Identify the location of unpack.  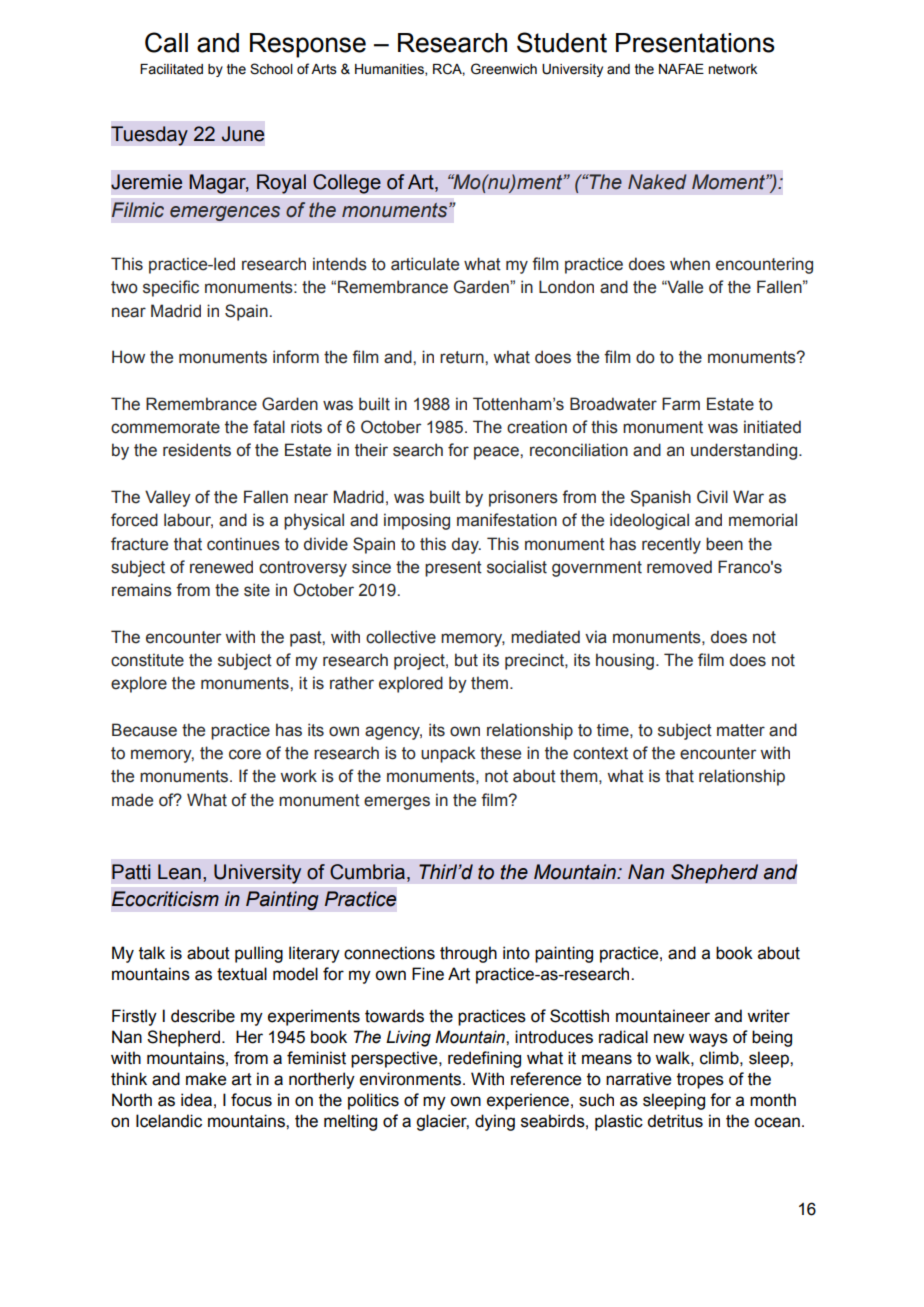
(448, 754).
